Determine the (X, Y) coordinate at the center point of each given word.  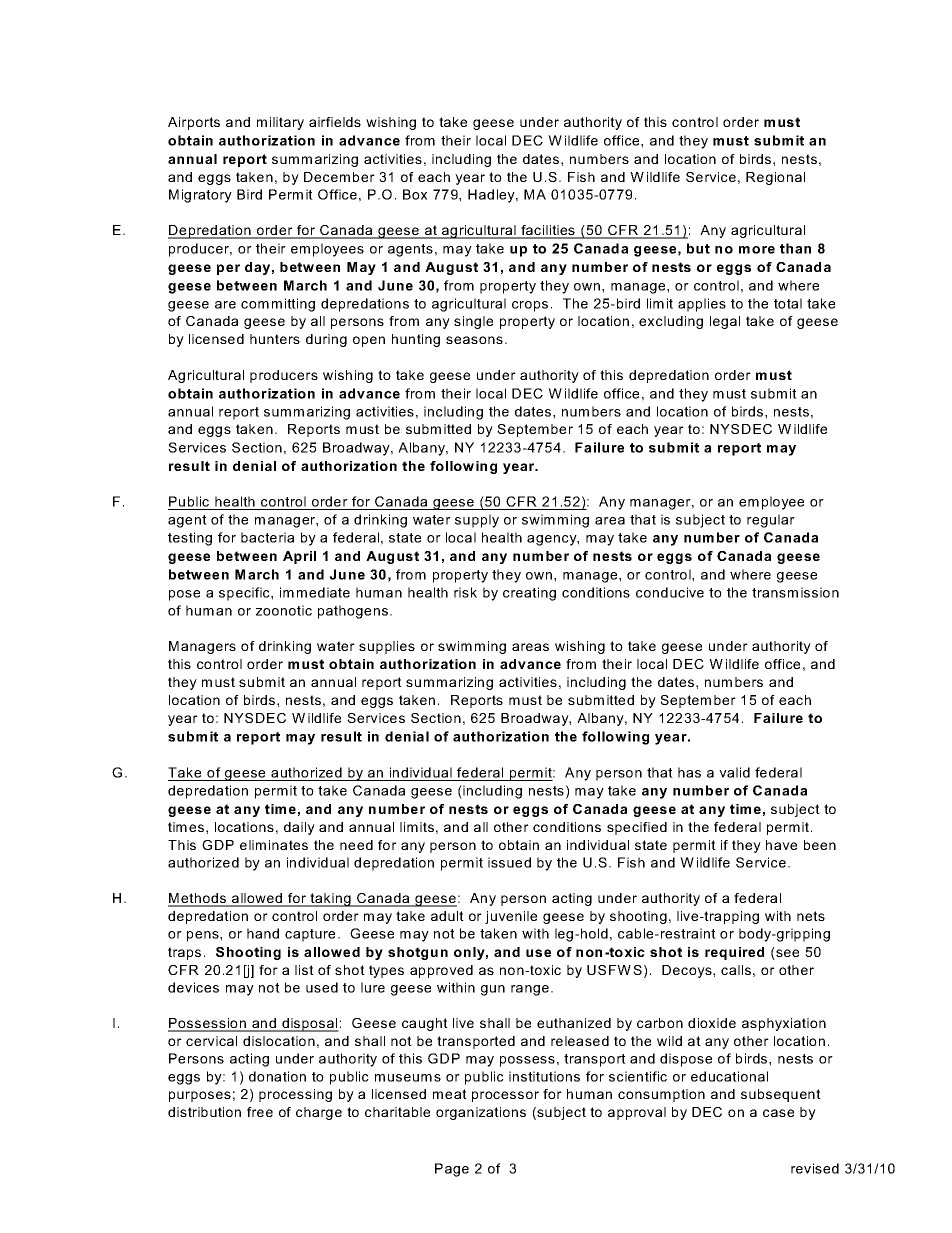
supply (477, 521)
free (260, 1112)
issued (509, 862)
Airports (194, 123)
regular (771, 521)
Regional (775, 178)
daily (299, 828)
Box (415, 194)
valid (734, 772)
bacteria (267, 537)
